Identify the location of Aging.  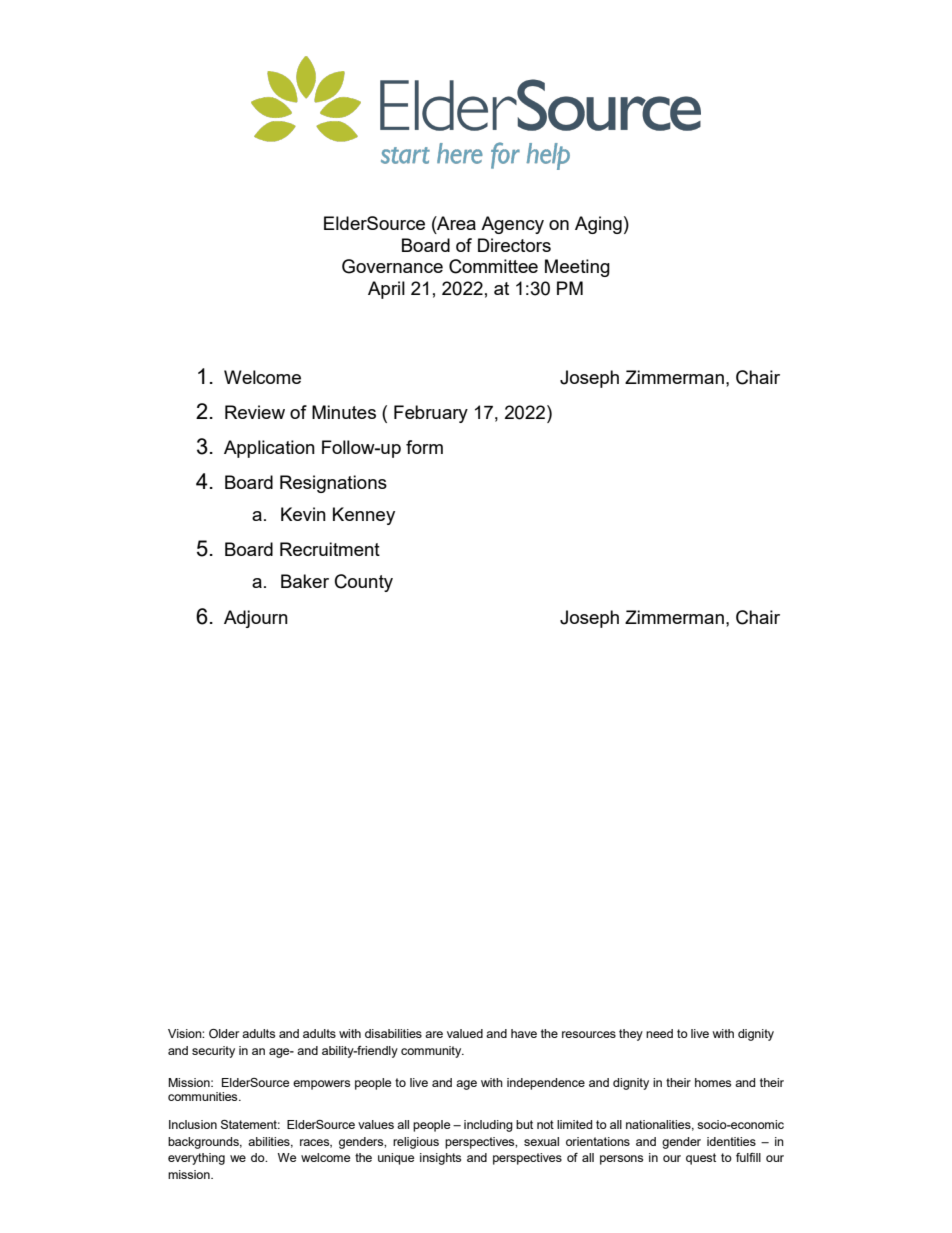
(598, 225).
